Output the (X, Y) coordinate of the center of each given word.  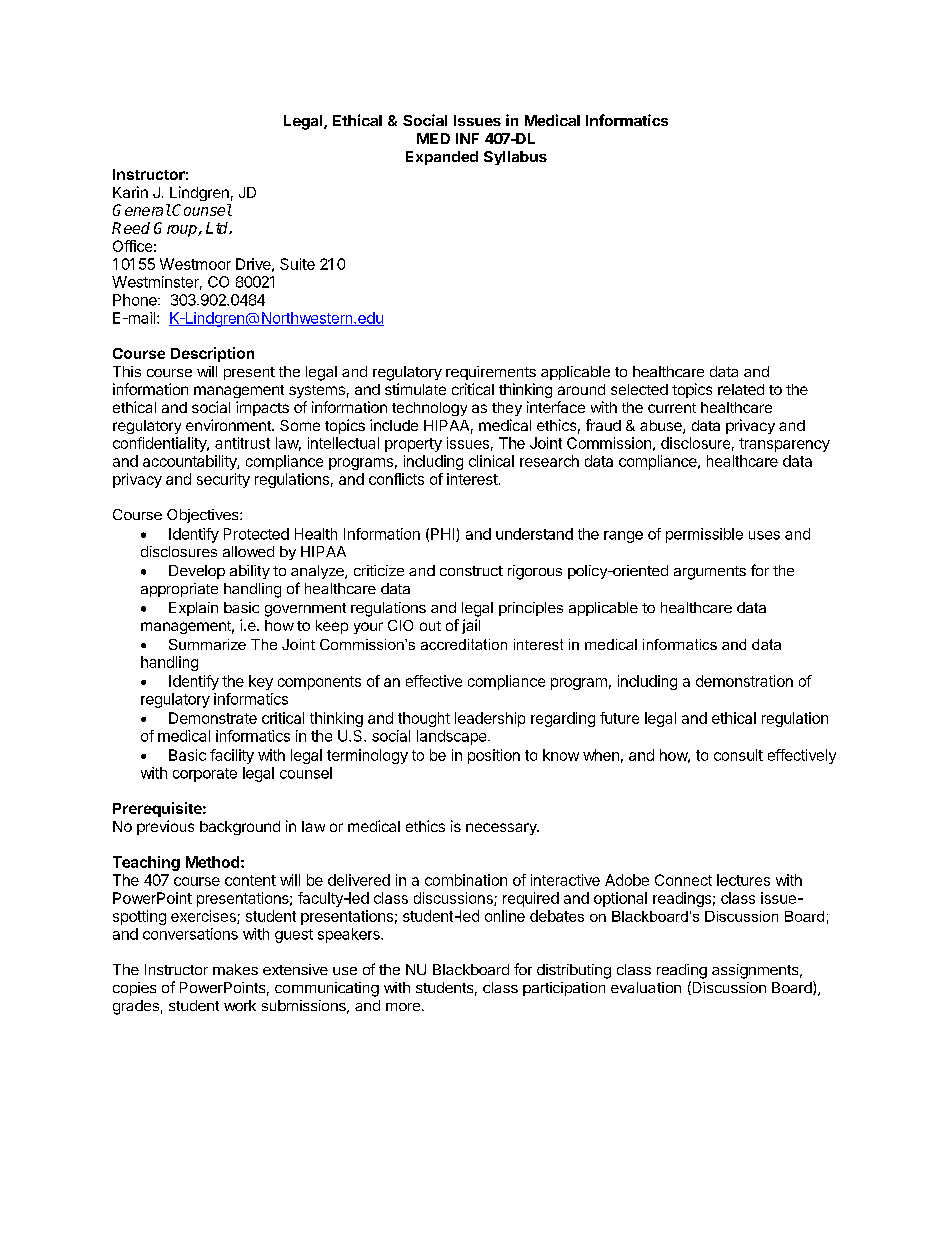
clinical (491, 461)
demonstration (744, 681)
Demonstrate (213, 718)
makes (235, 969)
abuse (662, 427)
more (403, 1007)
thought (424, 719)
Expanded (442, 158)
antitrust (242, 443)
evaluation (646, 987)
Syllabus (515, 158)
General (142, 210)
